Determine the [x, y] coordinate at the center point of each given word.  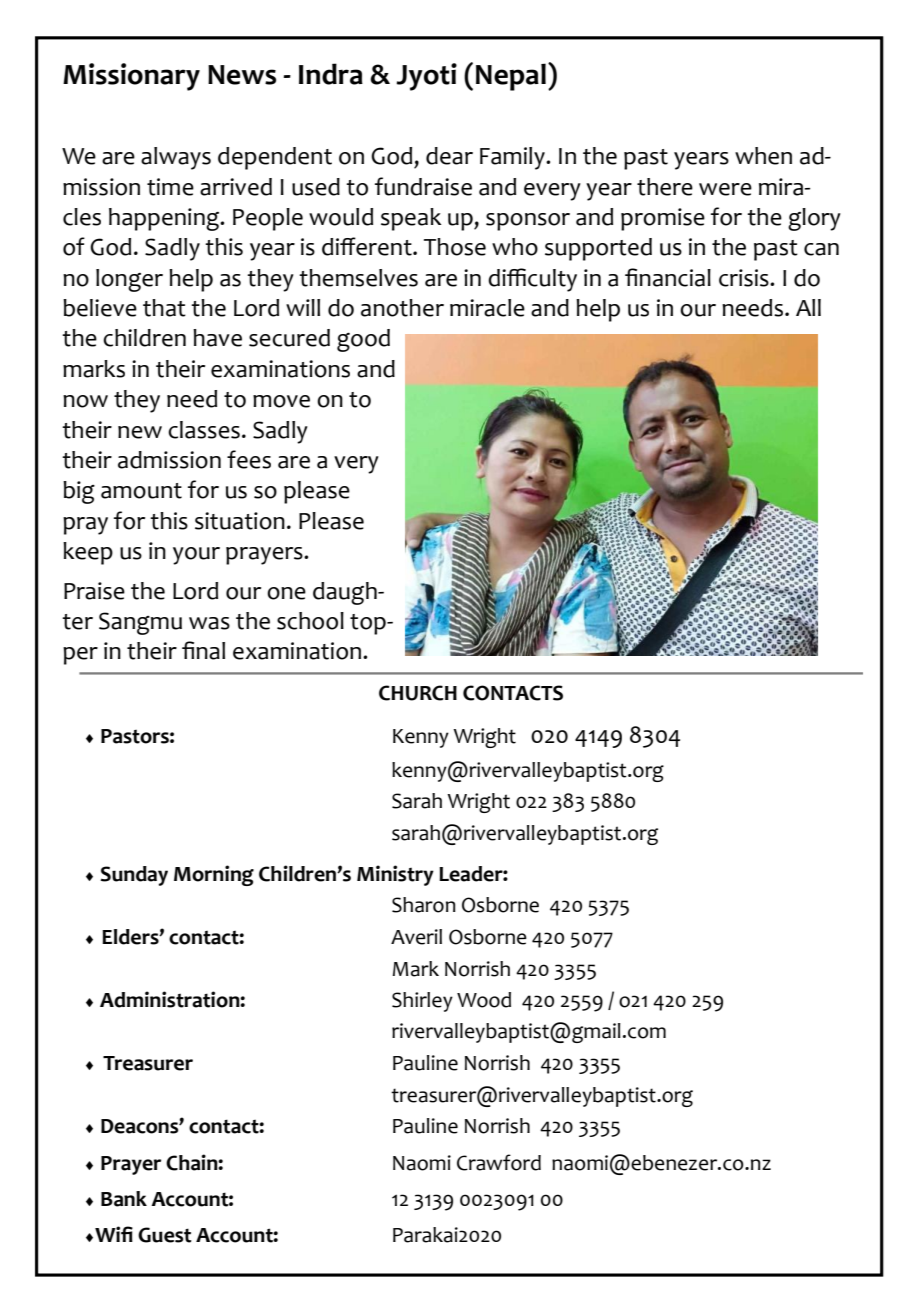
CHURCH [418, 693]
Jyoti [426, 77]
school [310, 621]
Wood [484, 1000]
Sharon [424, 905]
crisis [745, 278]
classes [204, 430]
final [203, 650]
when [763, 156]
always [176, 158]
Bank [124, 1199]
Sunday [134, 876]
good [363, 340]
